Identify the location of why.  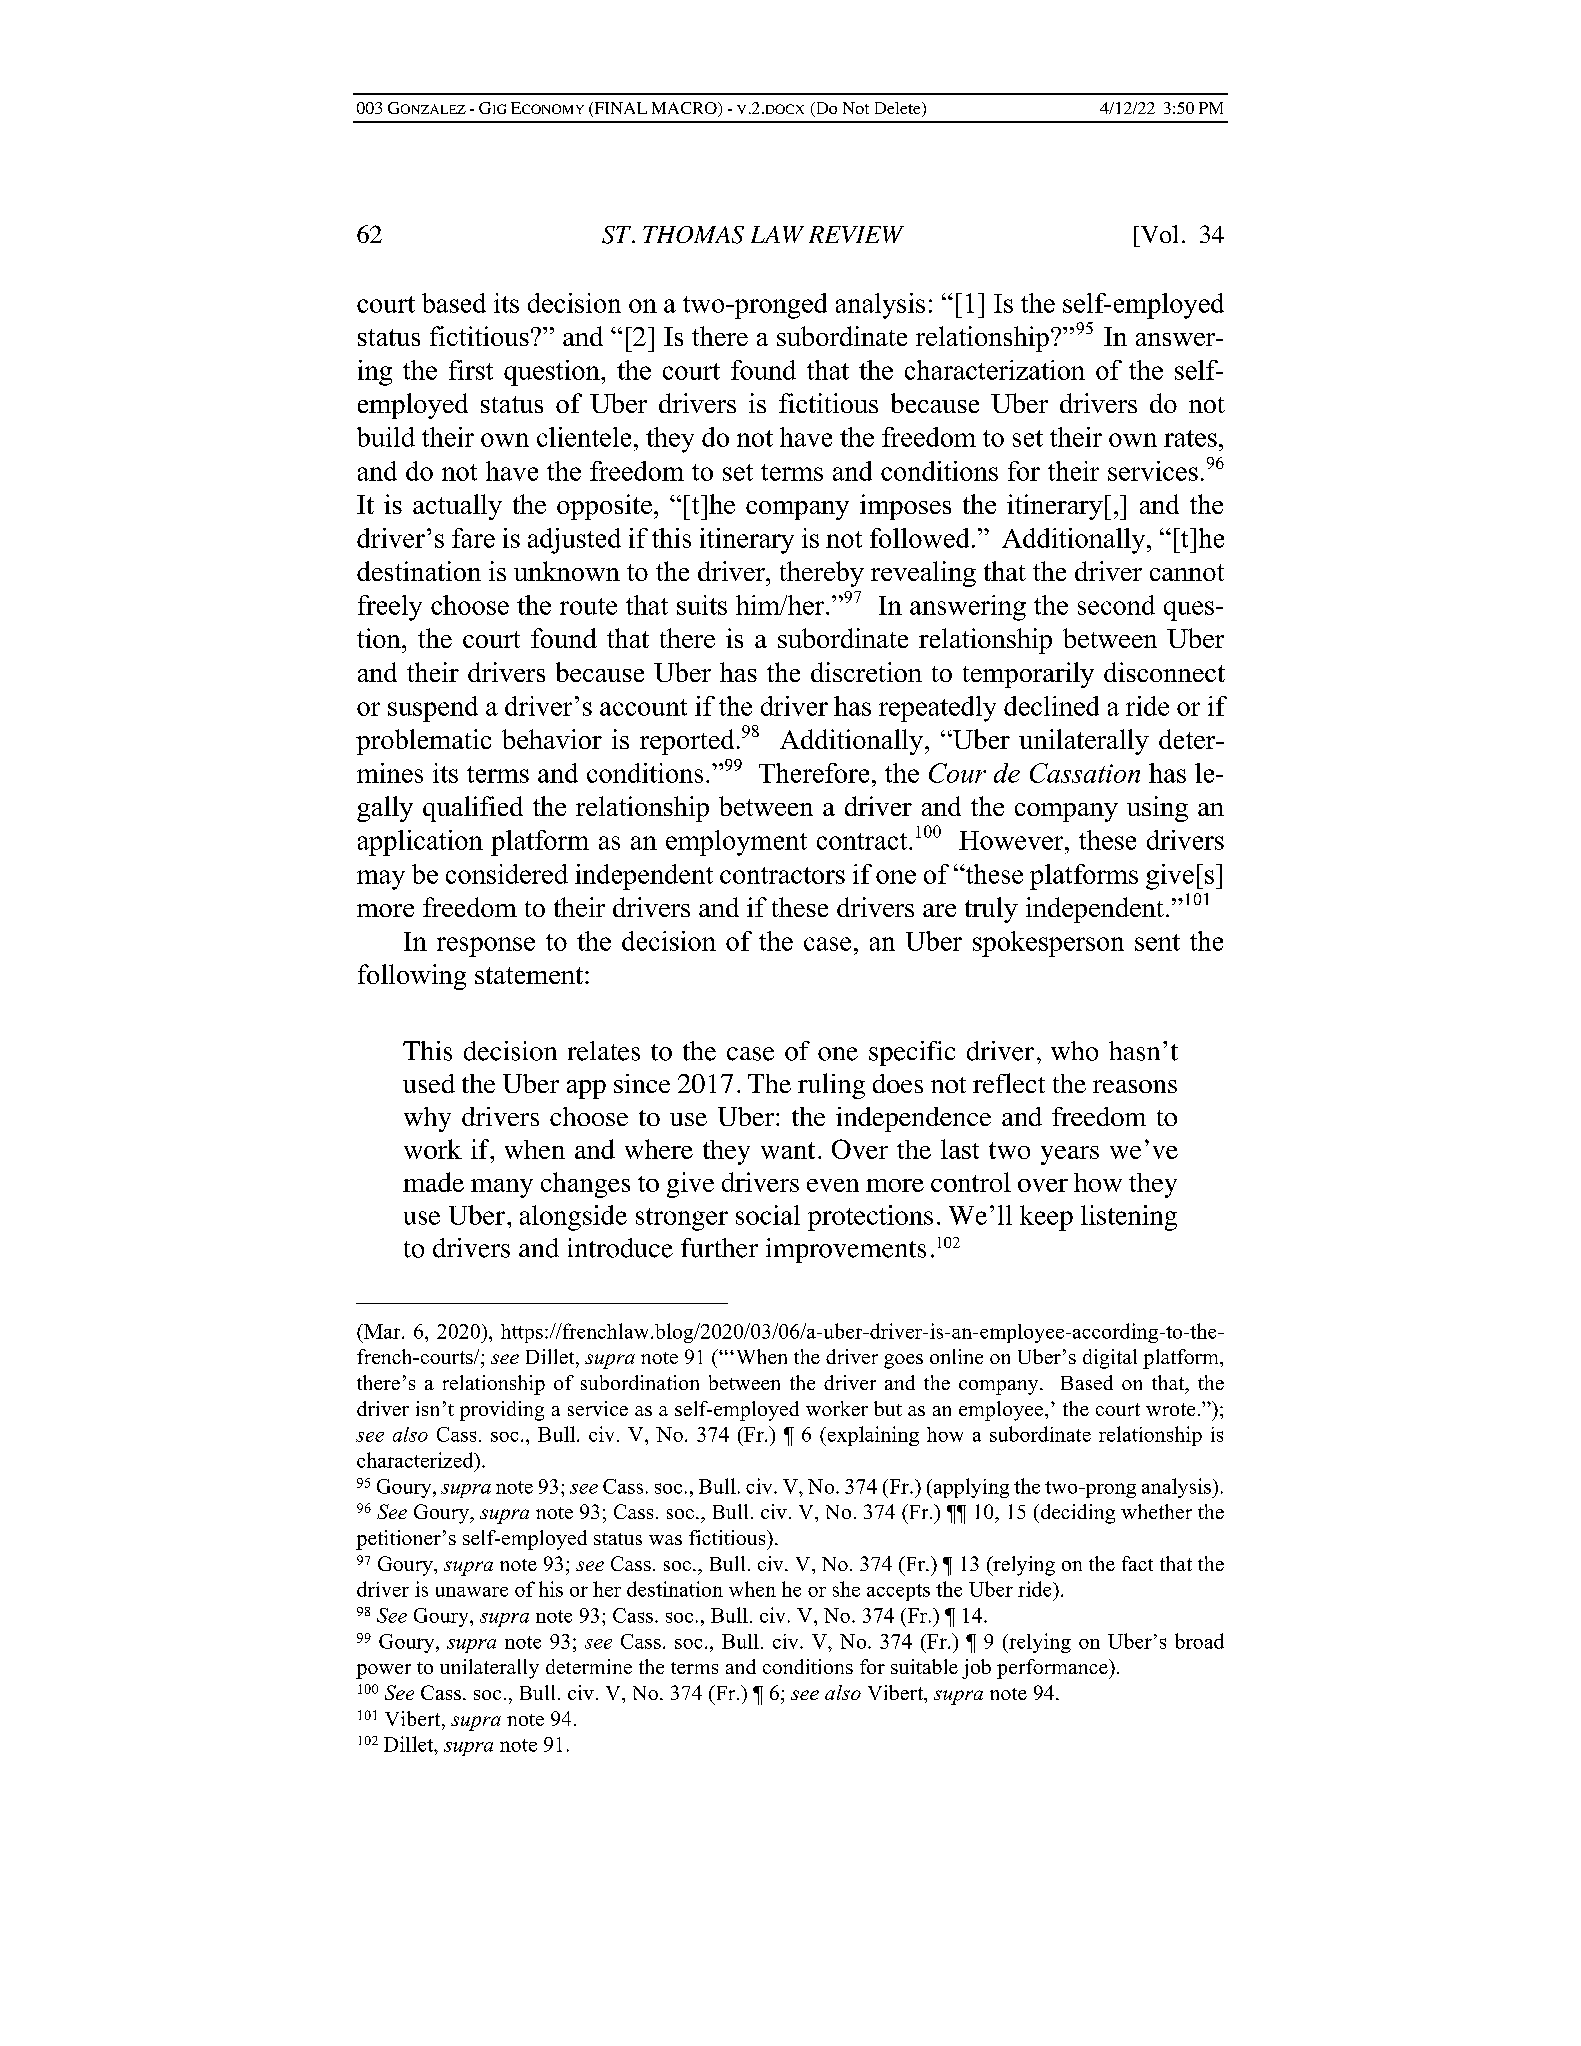
(427, 1119).
